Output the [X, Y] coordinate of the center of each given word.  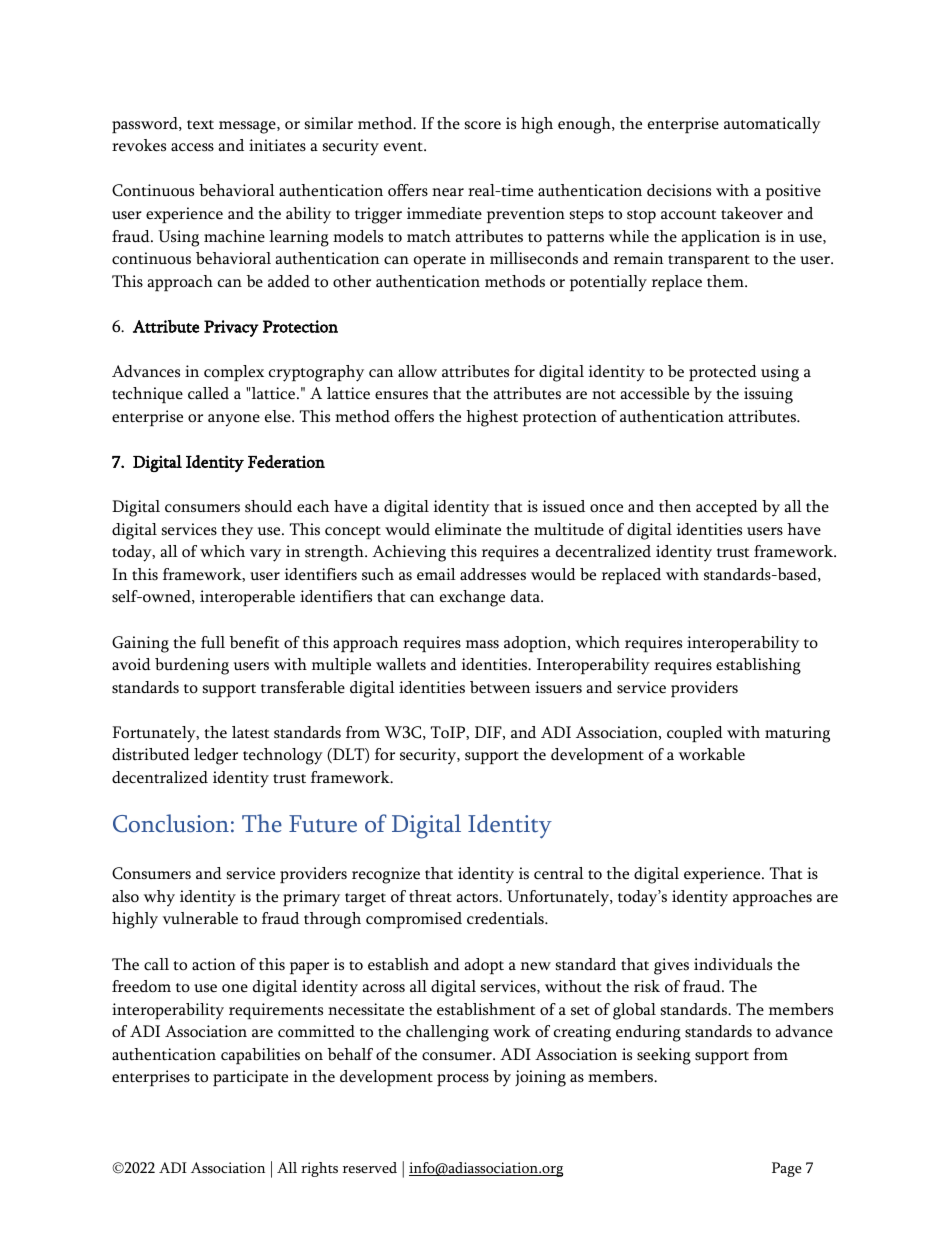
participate [250, 1078]
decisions [679, 190]
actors [478, 898]
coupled [695, 734]
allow [417, 371]
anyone [234, 420]
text [200, 125]
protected [723, 373]
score [483, 125]
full [213, 642]
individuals [733, 964]
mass [482, 644]
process [463, 1080]
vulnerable [200, 918]
